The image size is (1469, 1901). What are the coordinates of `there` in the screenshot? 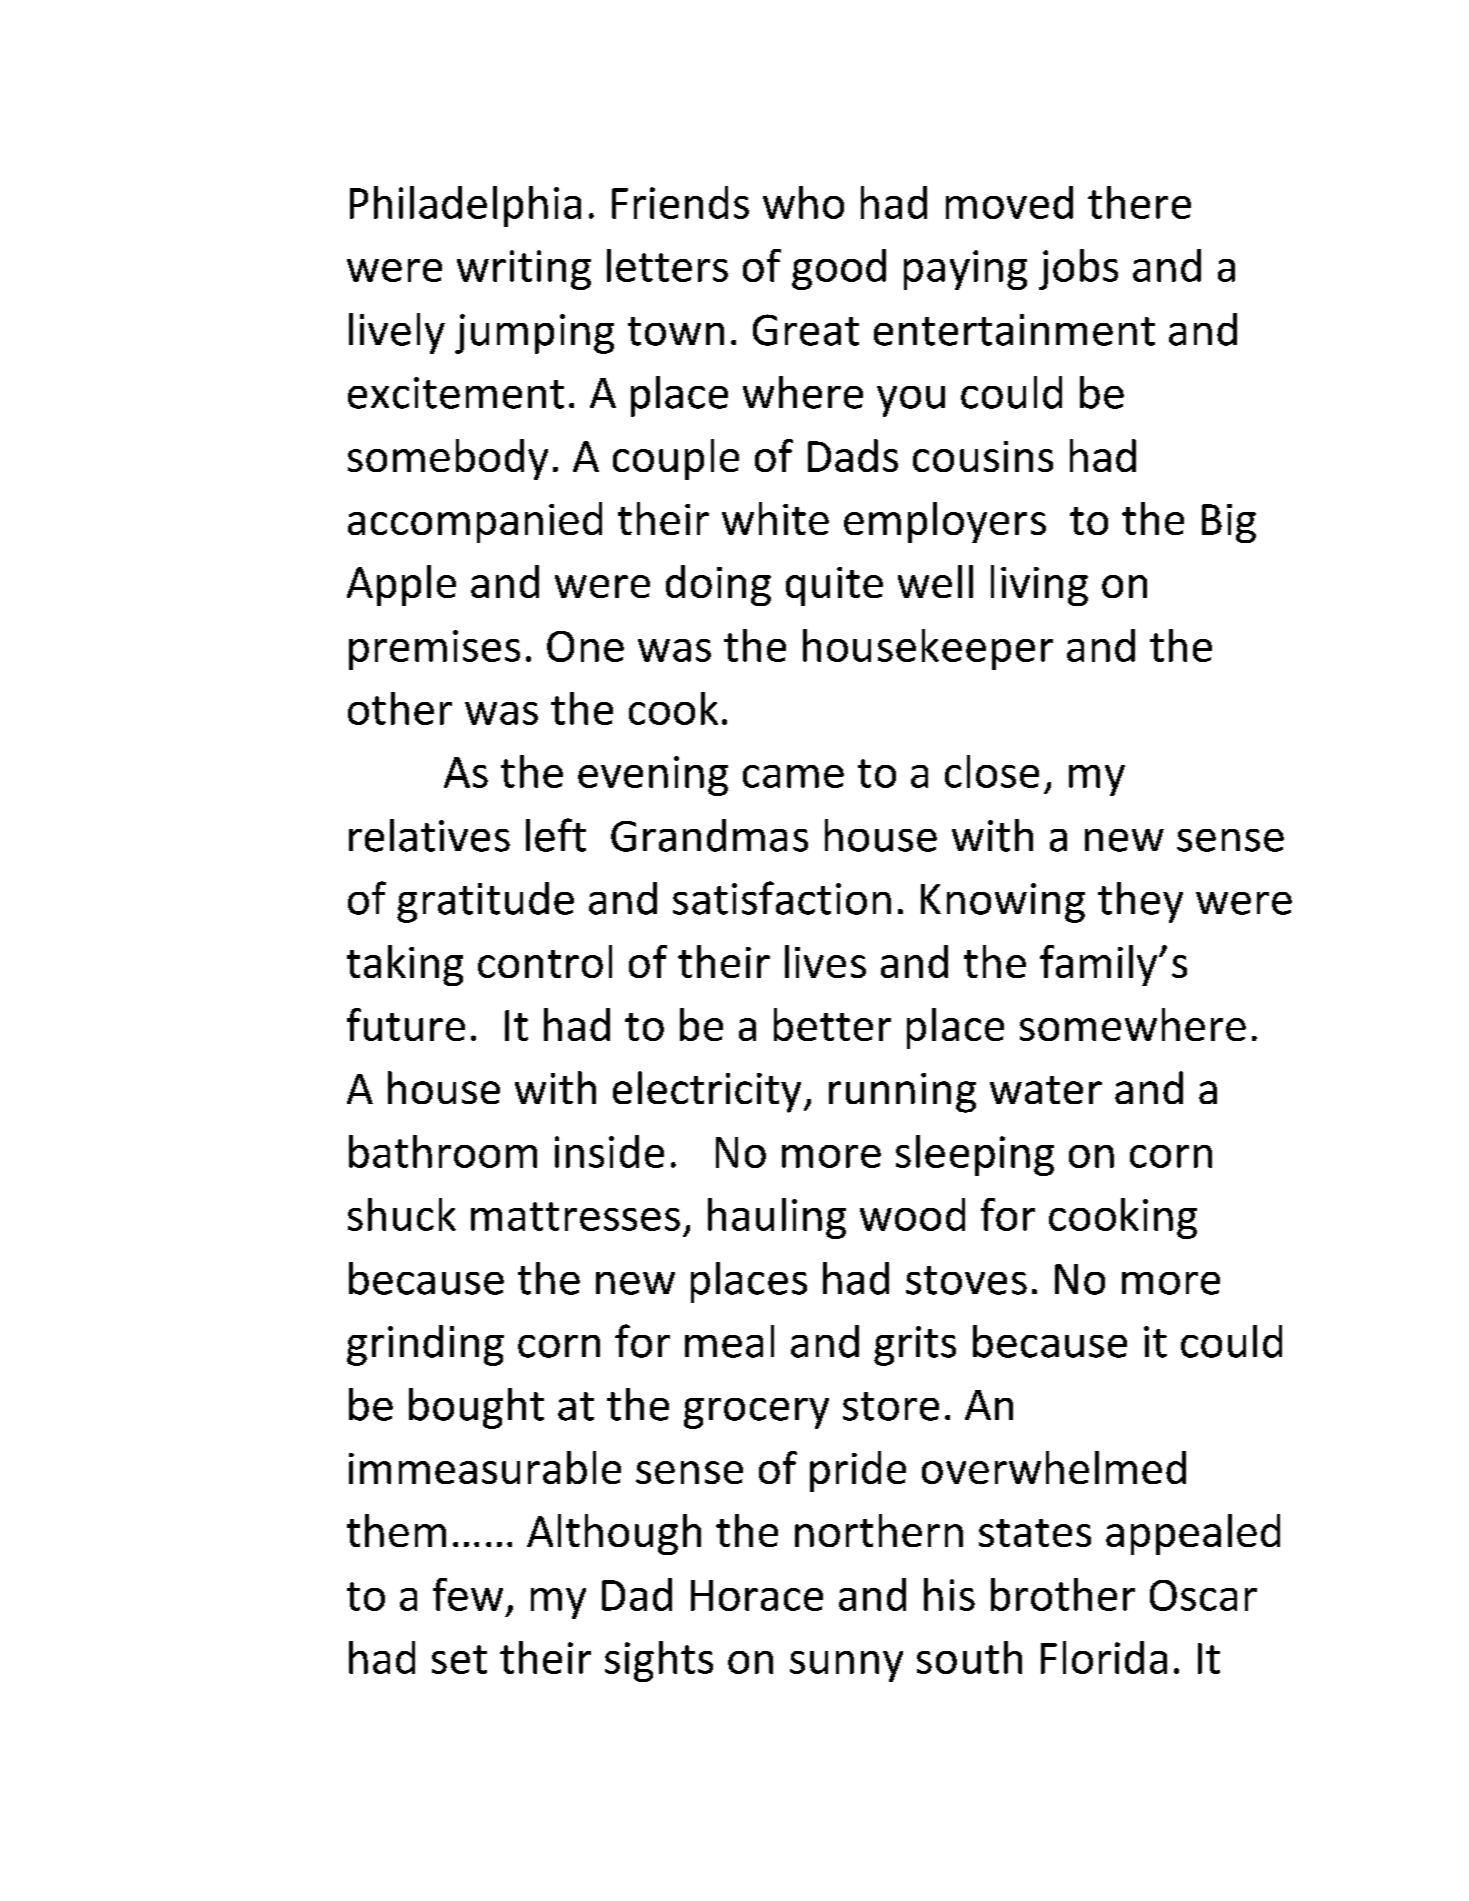 It's located at (1139, 202).
